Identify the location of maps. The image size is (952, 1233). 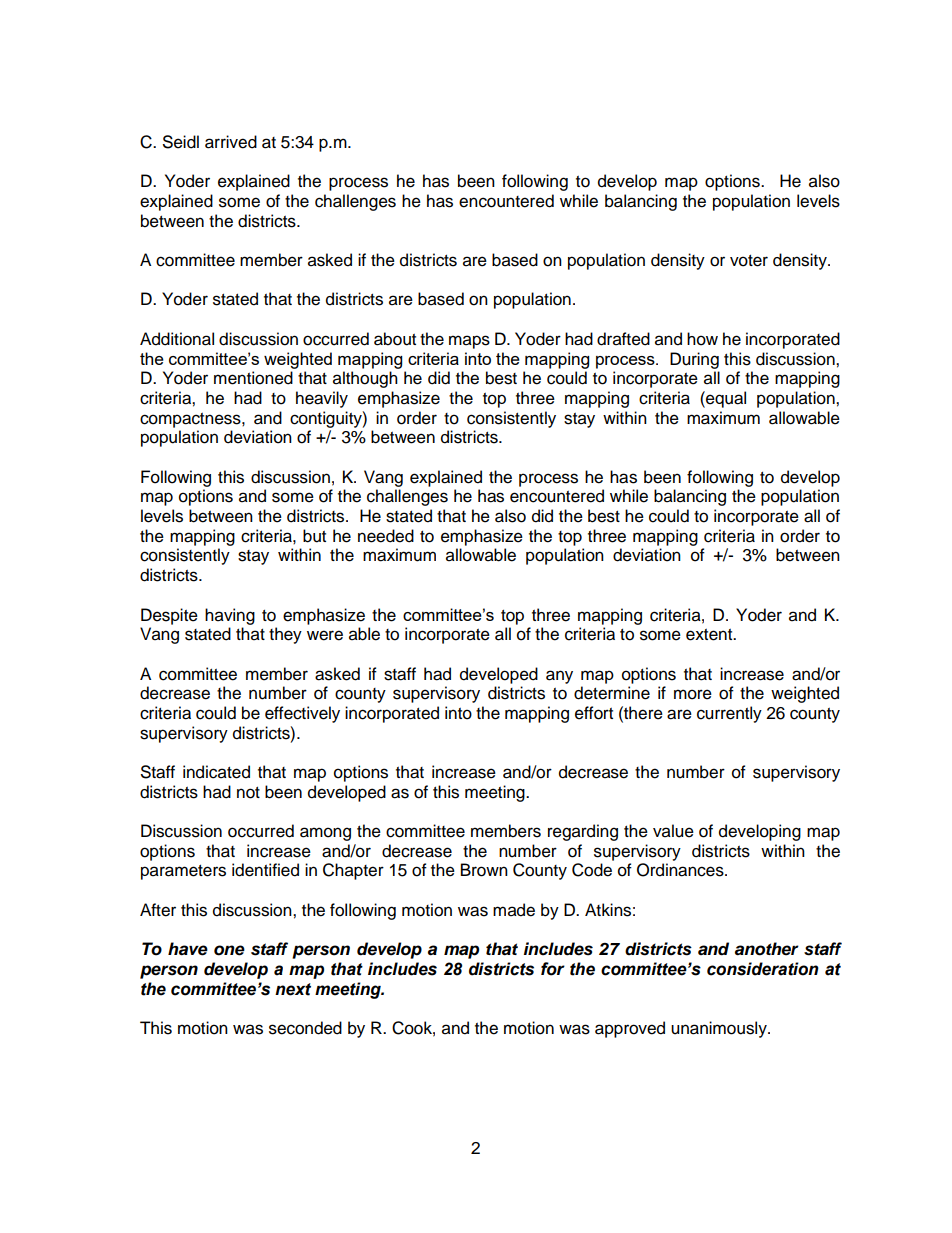
(469, 342).
